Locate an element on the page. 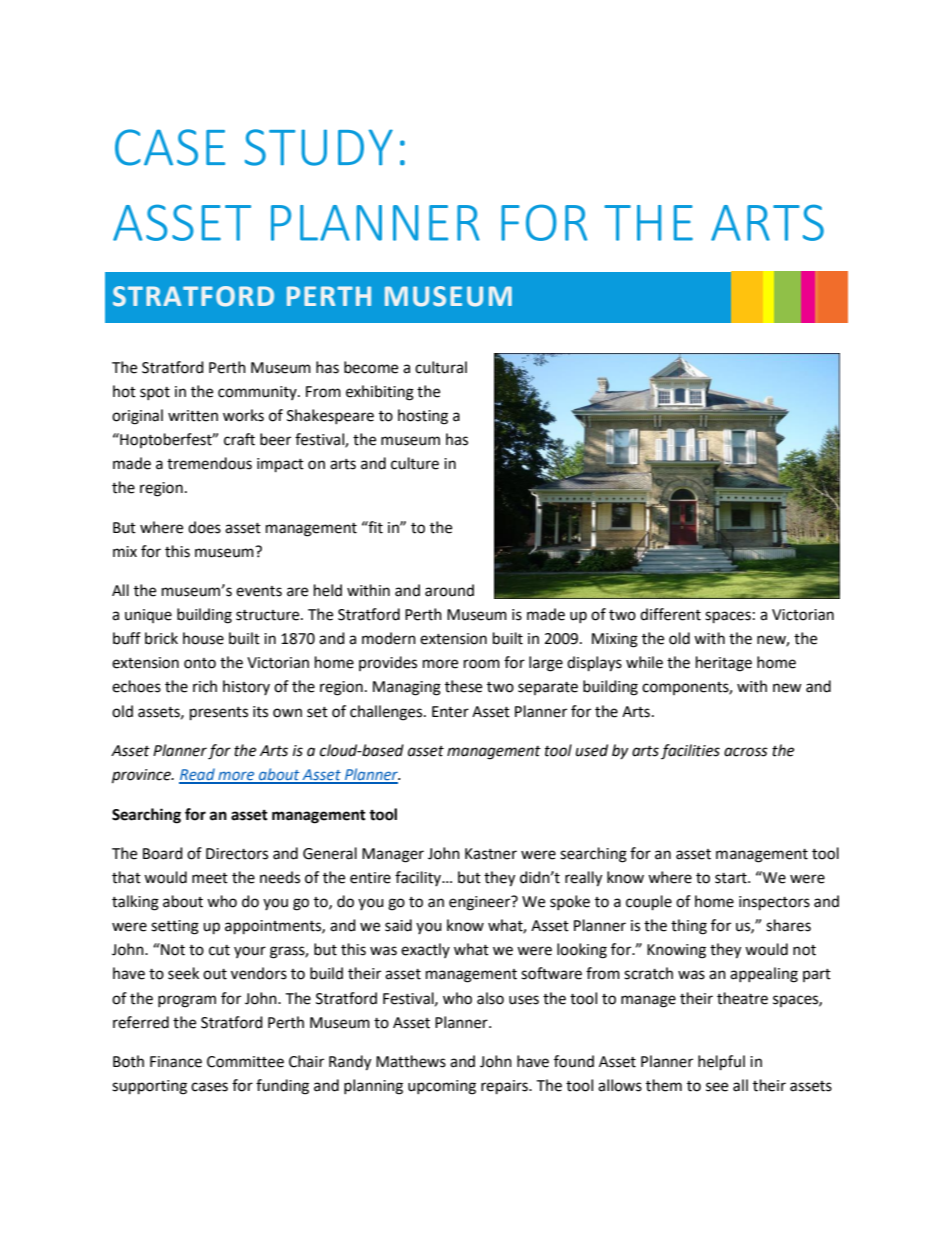 The width and height of the image is (952, 1233). Enter is located at coordinates (450, 712).
